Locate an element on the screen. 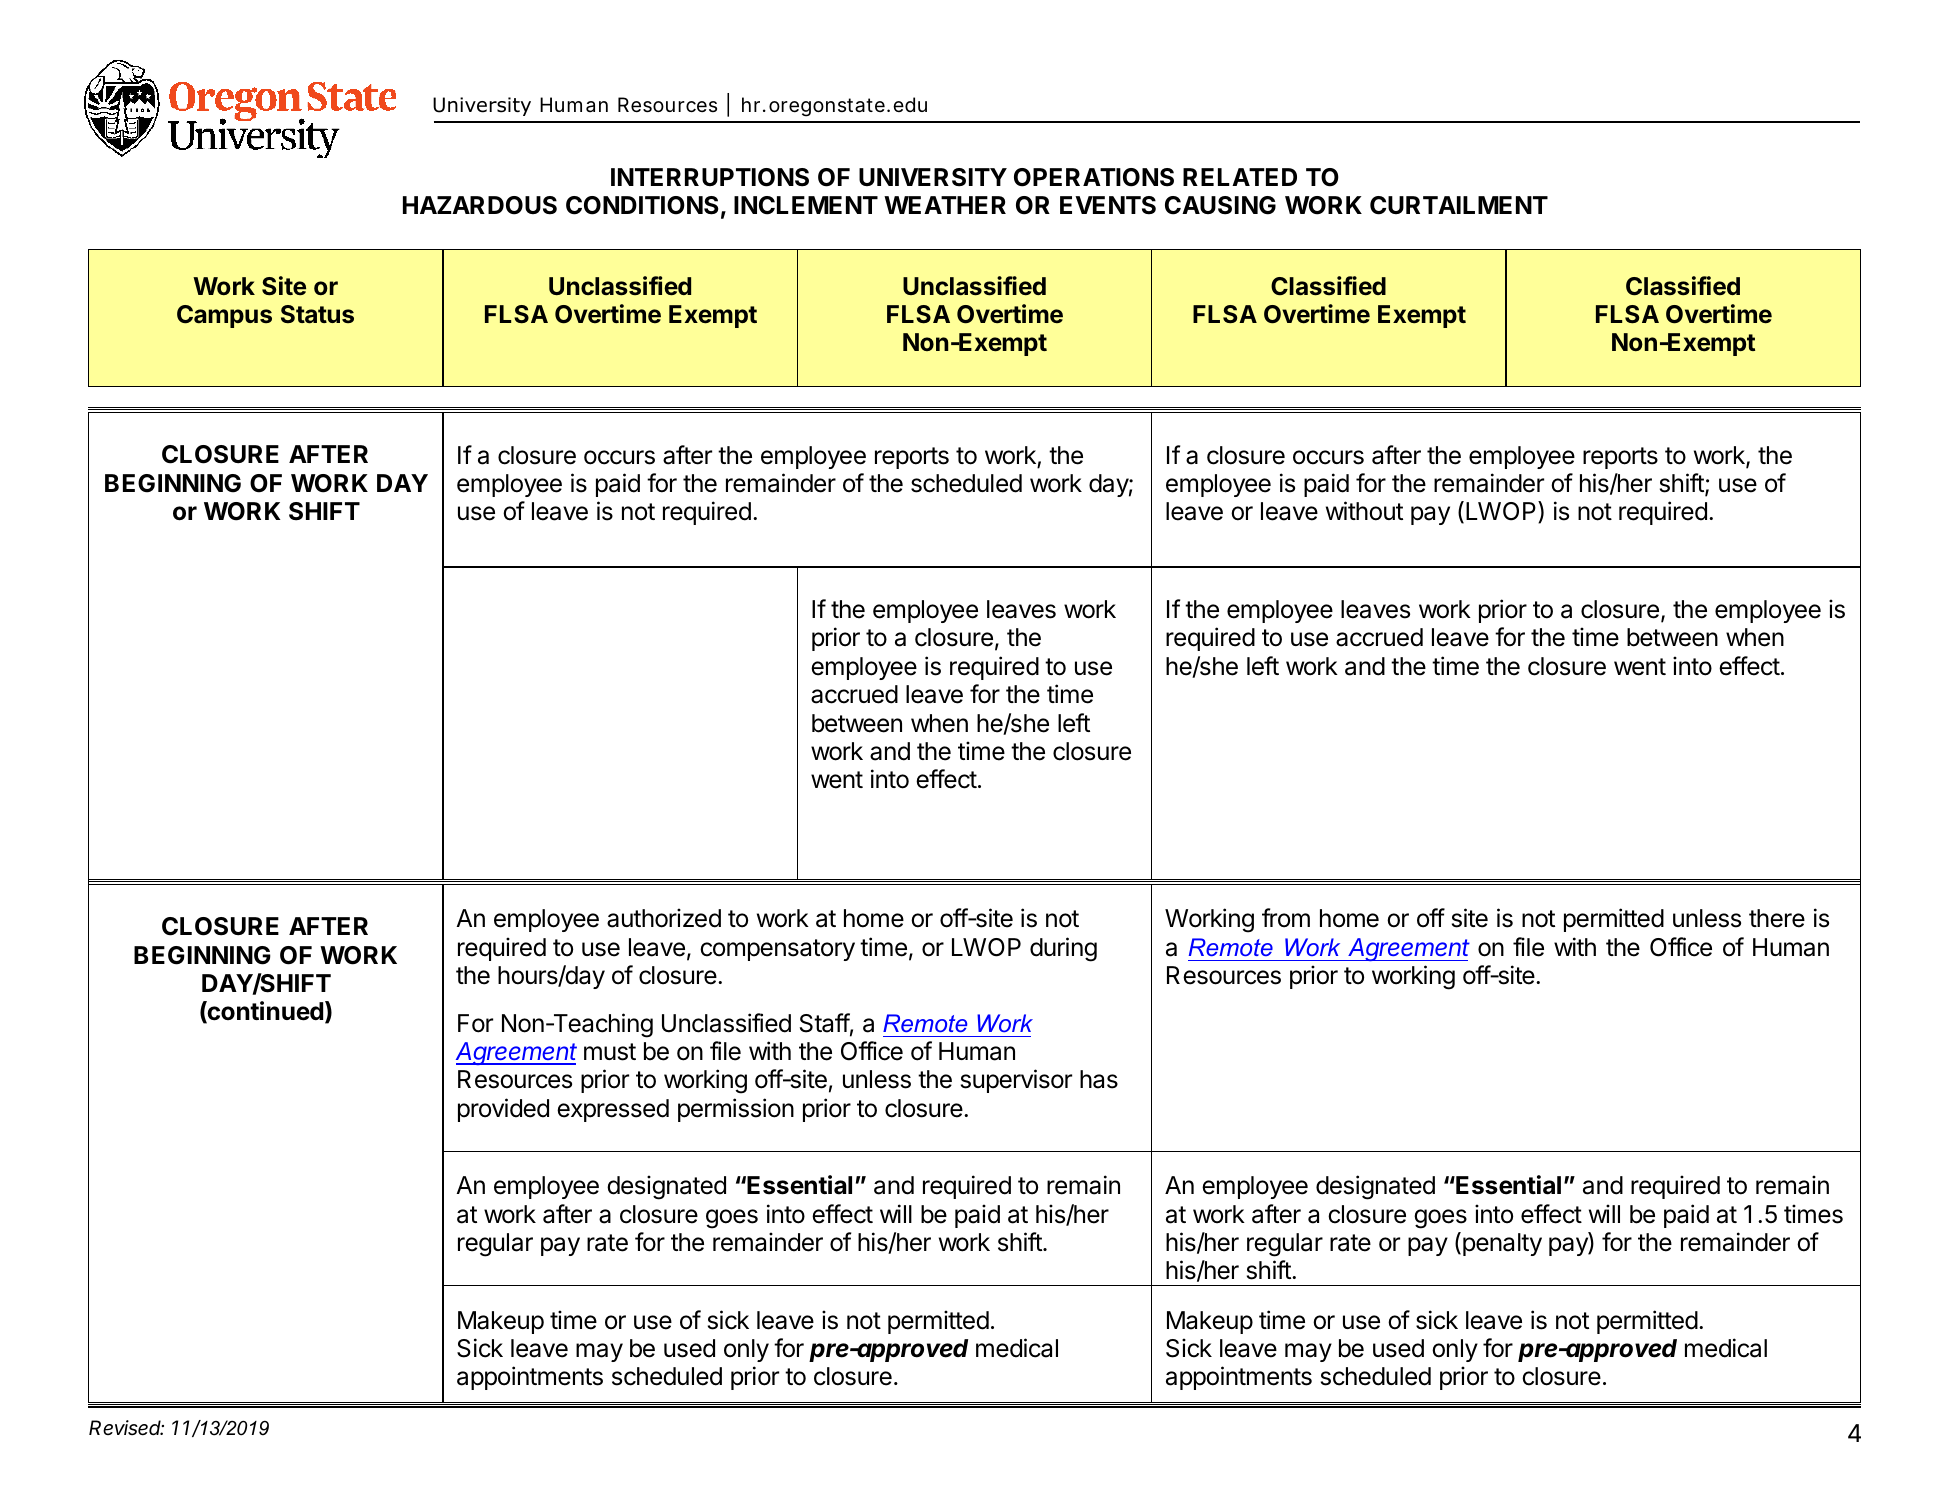  from is located at coordinates (1286, 918).
